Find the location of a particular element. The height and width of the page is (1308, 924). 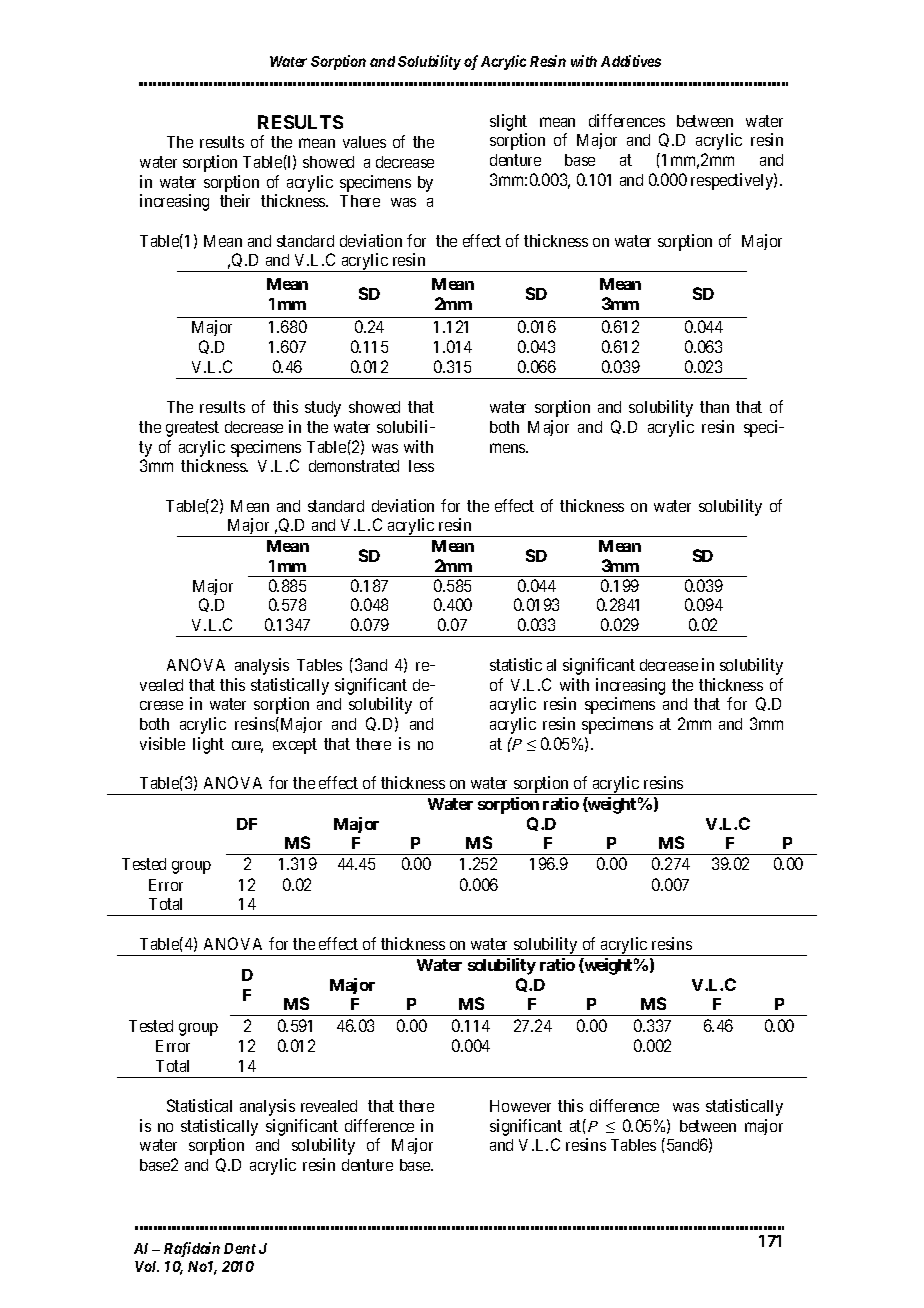

except is located at coordinates (295, 746).
